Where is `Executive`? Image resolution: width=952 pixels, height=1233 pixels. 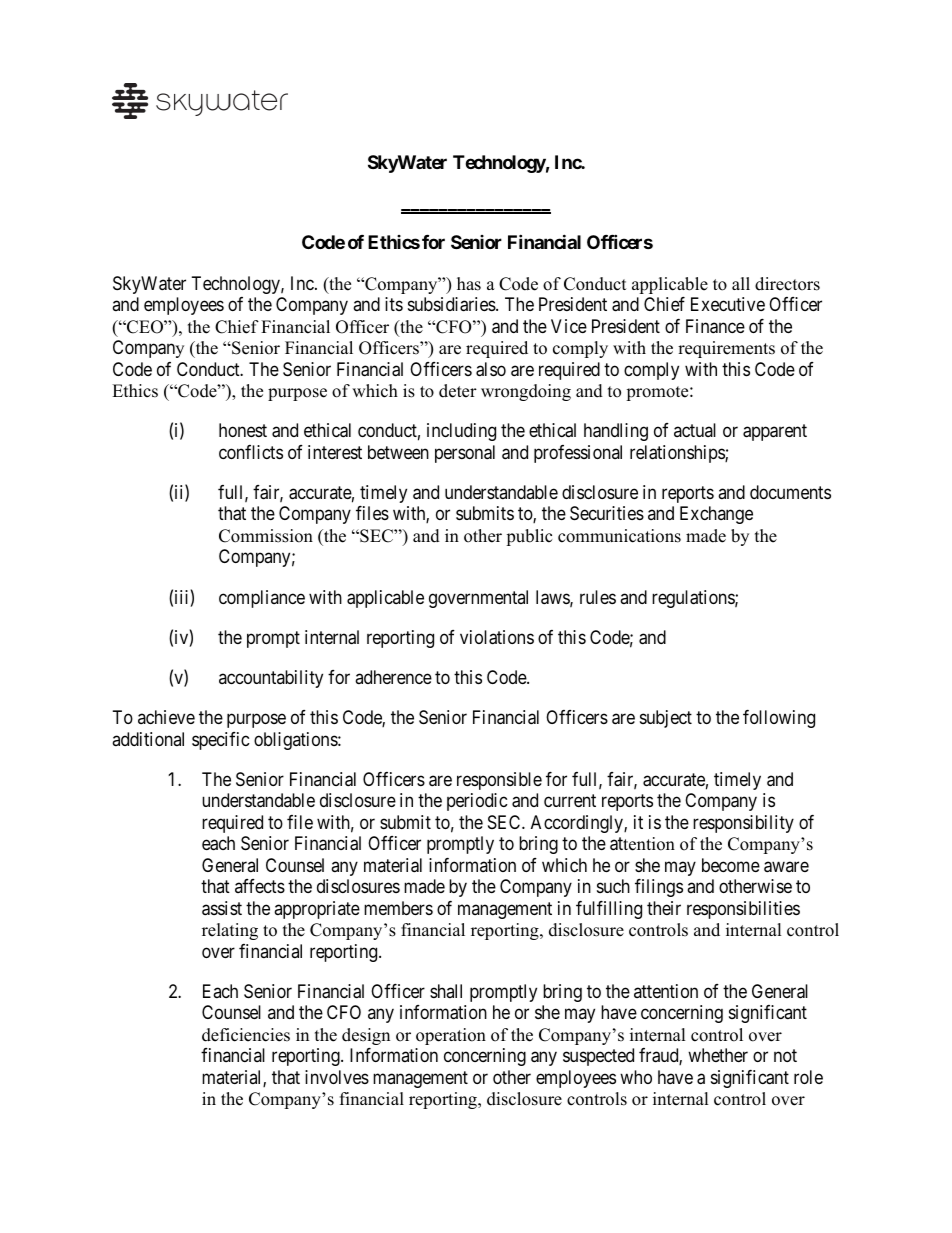
Executive is located at coordinates (728, 304).
